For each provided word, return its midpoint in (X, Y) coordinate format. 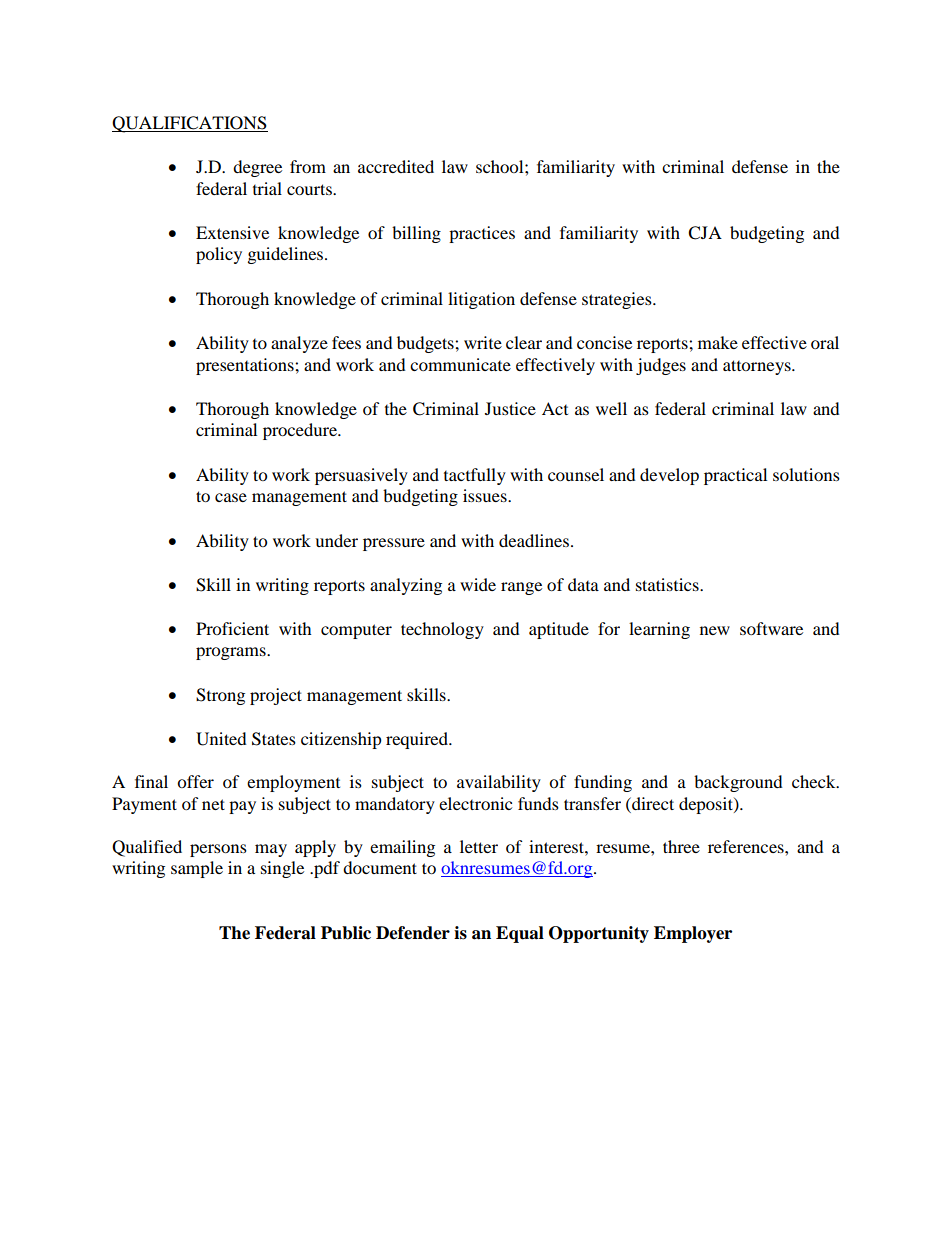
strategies (618, 300)
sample (197, 869)
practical (735, 476)
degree (257, 168)
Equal (520, 934)
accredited (396, 166)
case (231, 497)
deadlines (534, 540)
